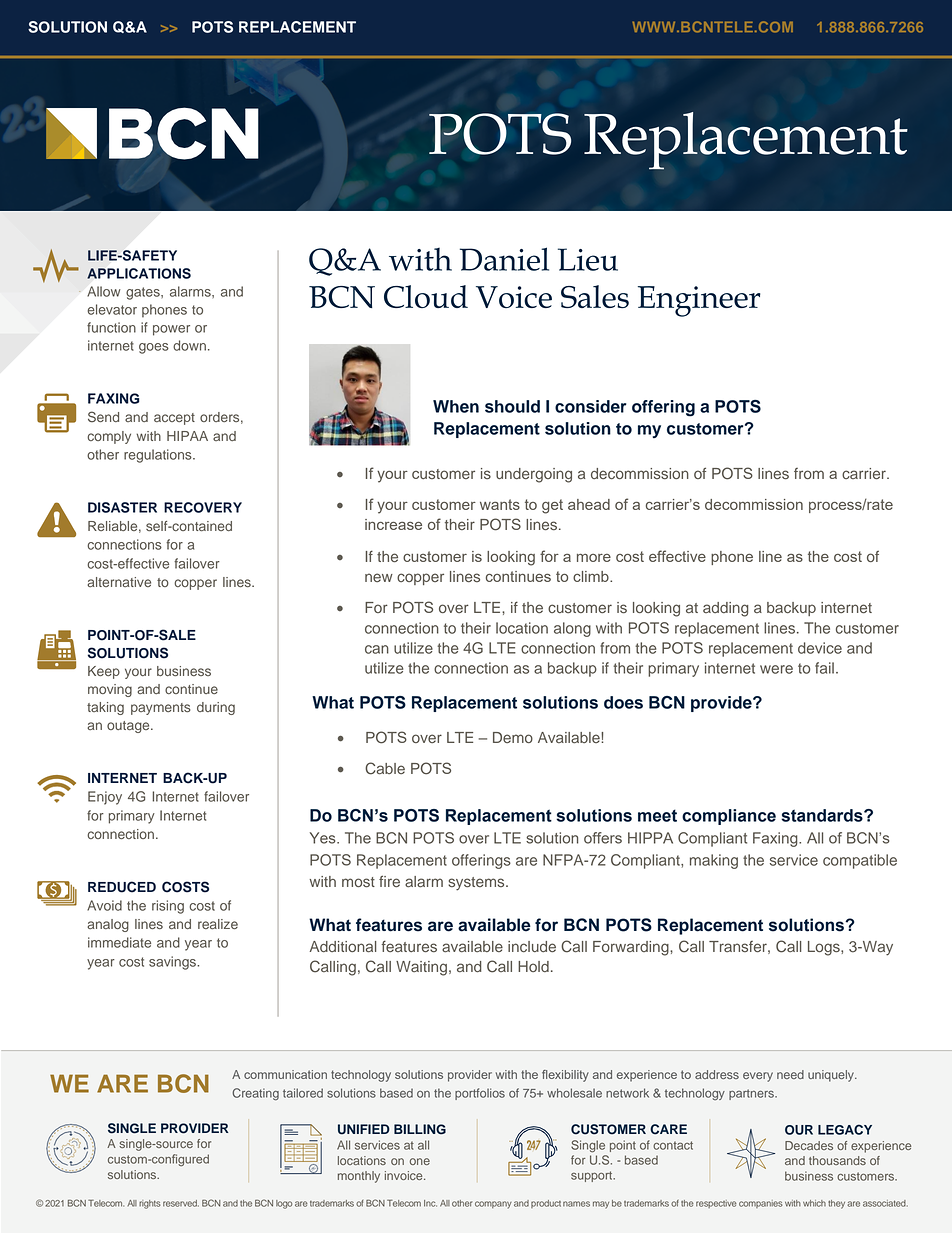 This screenshot has height=1233, width=952. I want to click on companies, so click(761, 1204).
